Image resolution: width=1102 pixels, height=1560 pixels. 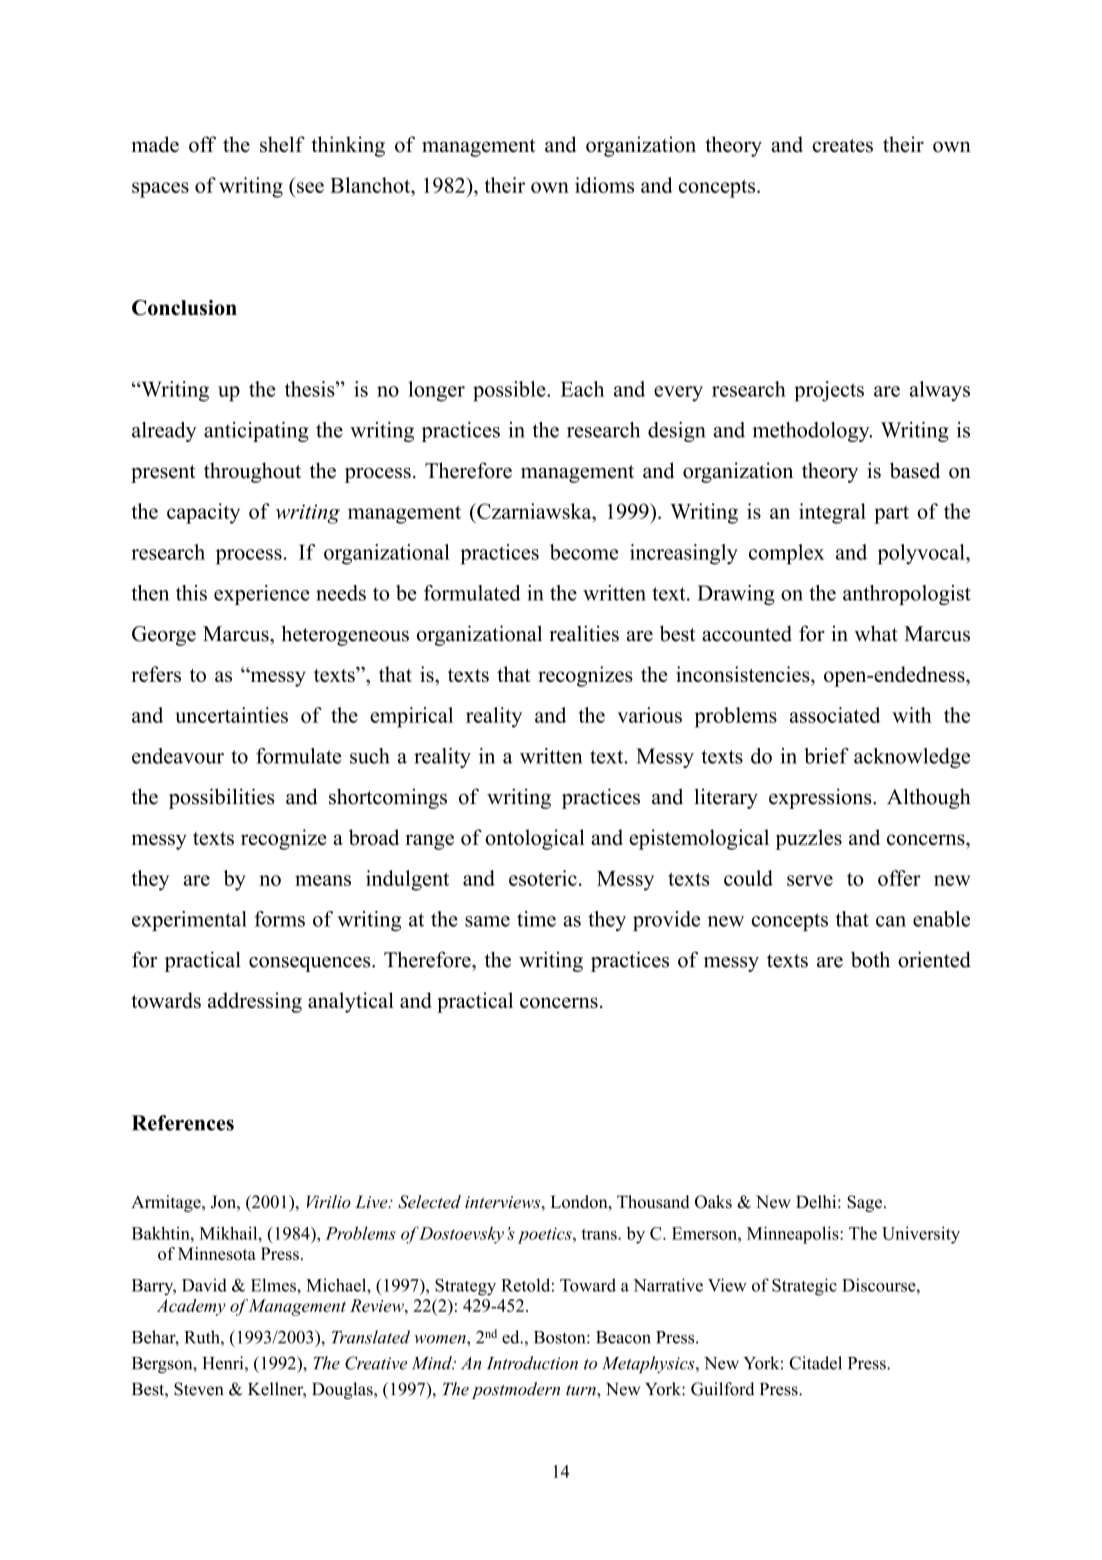 What do you see at coordinates (843, 146) in the document?
I see `creates` at bounding box center [843, 146].
